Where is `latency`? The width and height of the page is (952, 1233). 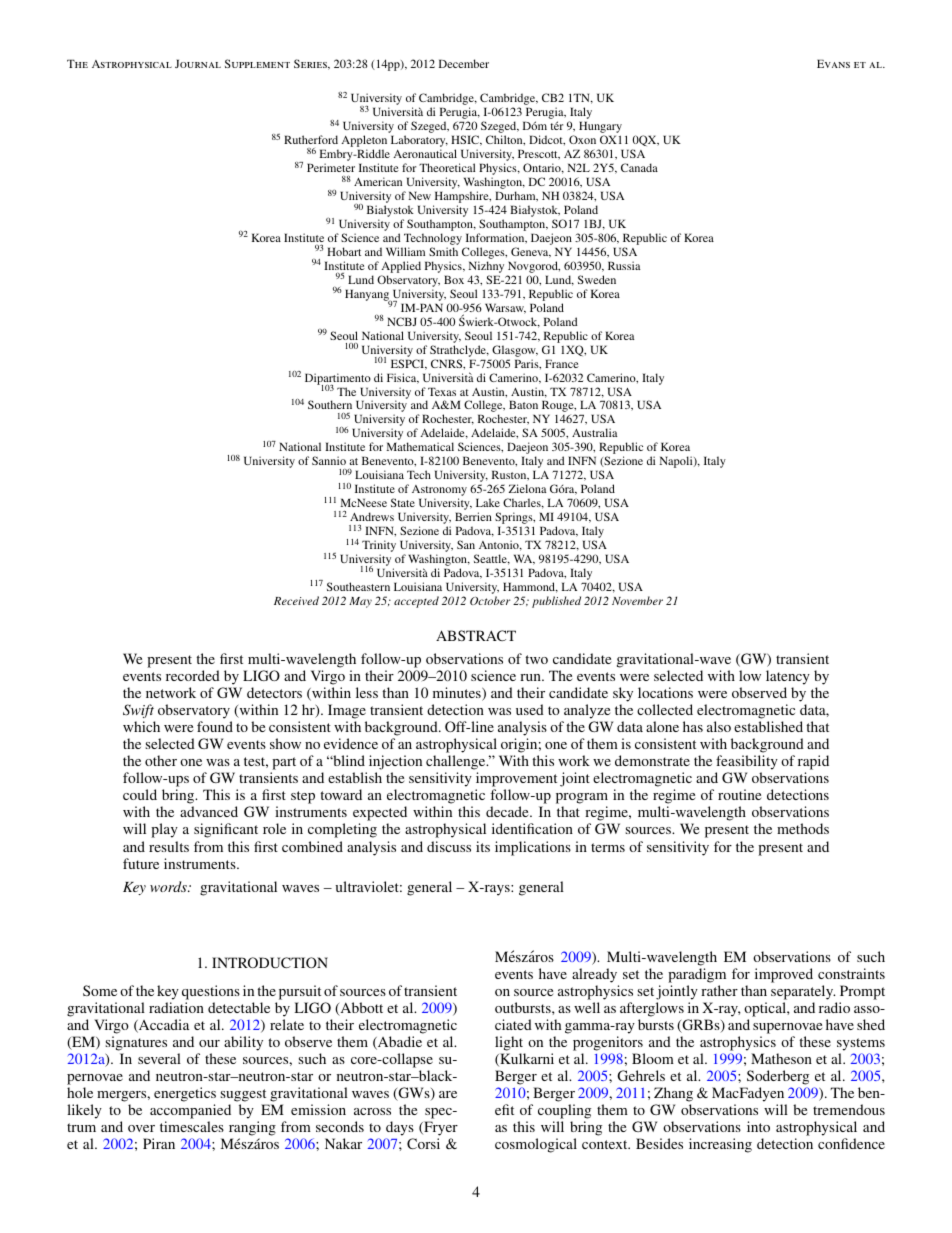
latency is located at coordinates (788, 677).
